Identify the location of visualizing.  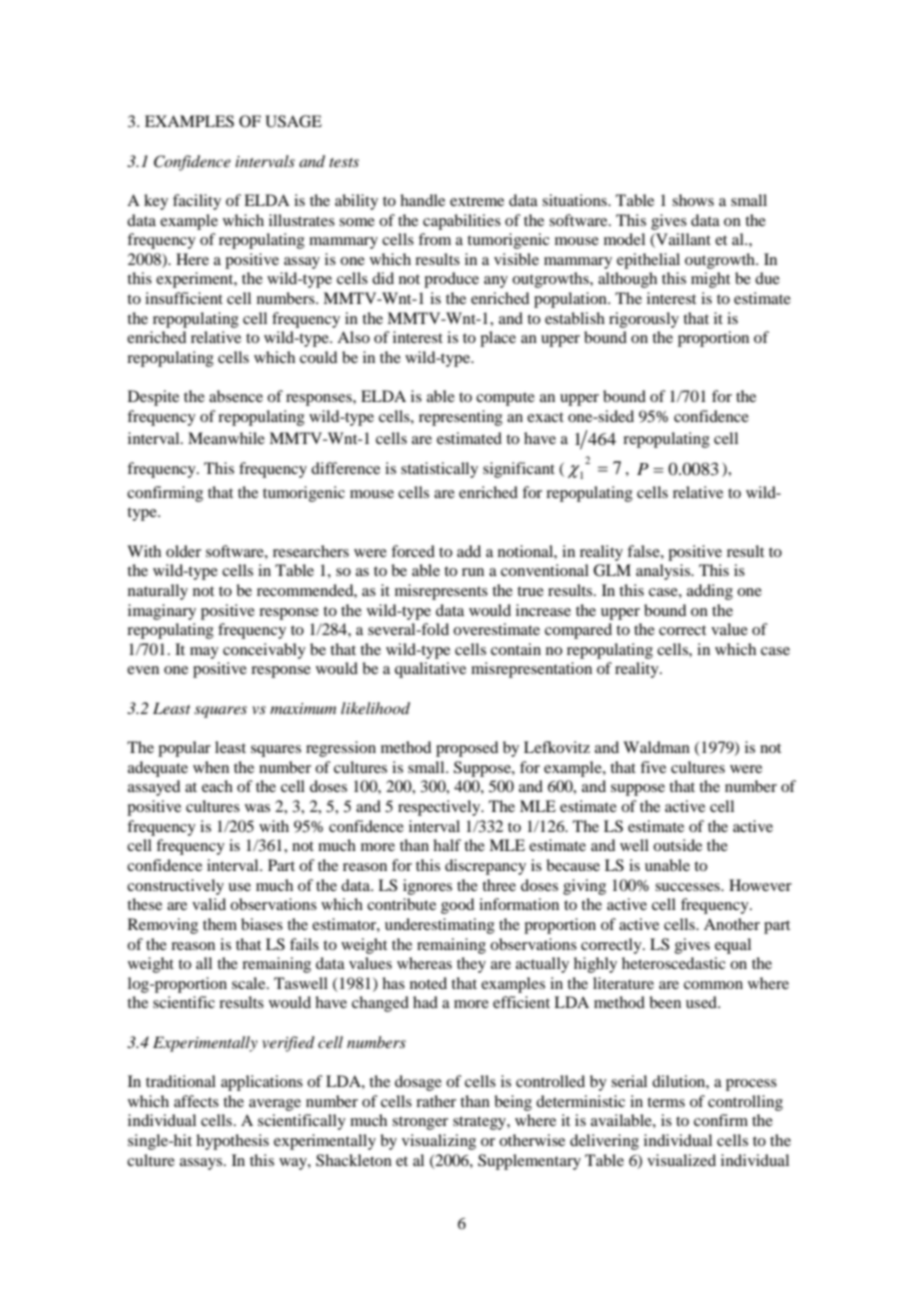
(439, 1142).
